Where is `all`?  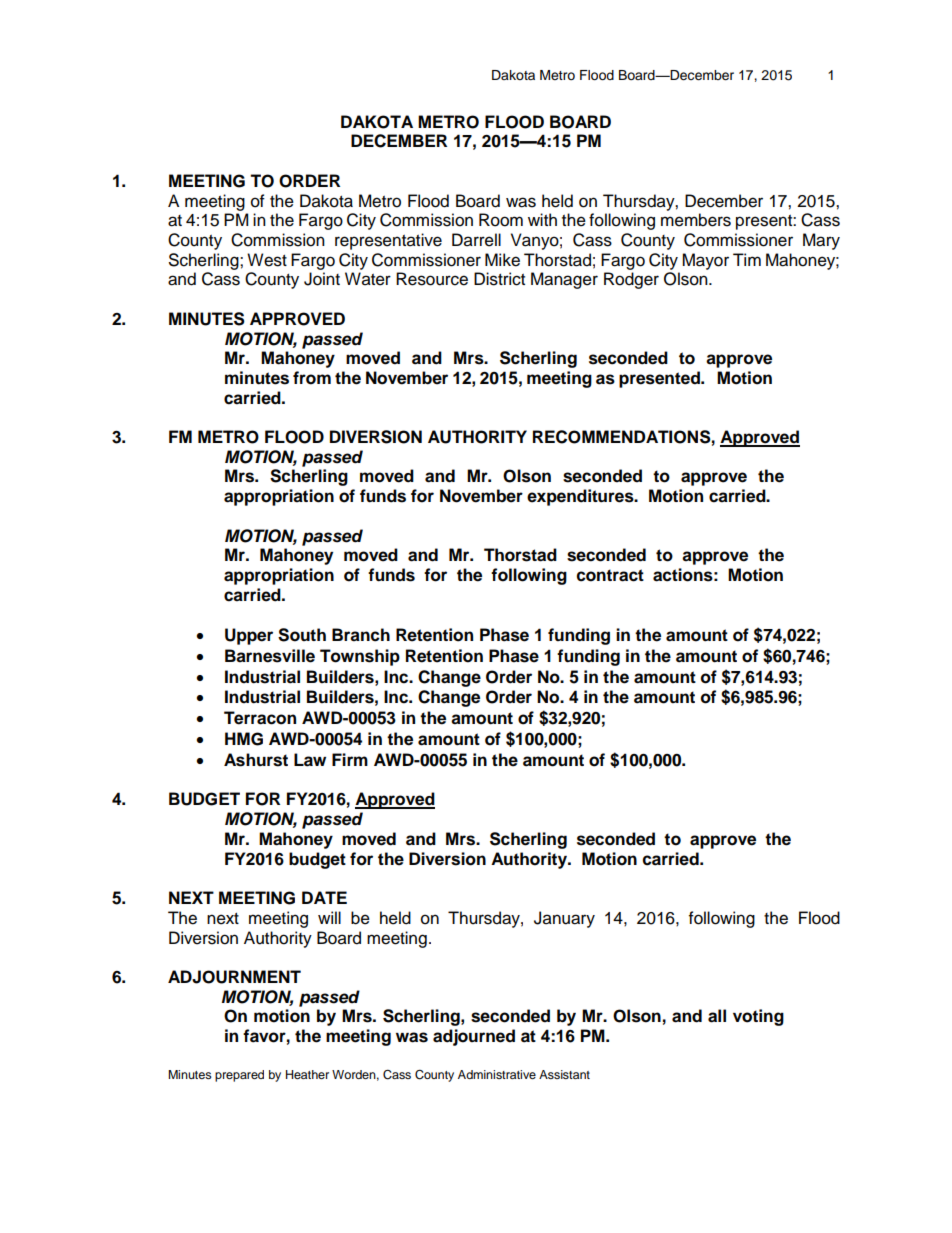
all is located at coordinates (717, 1016).
